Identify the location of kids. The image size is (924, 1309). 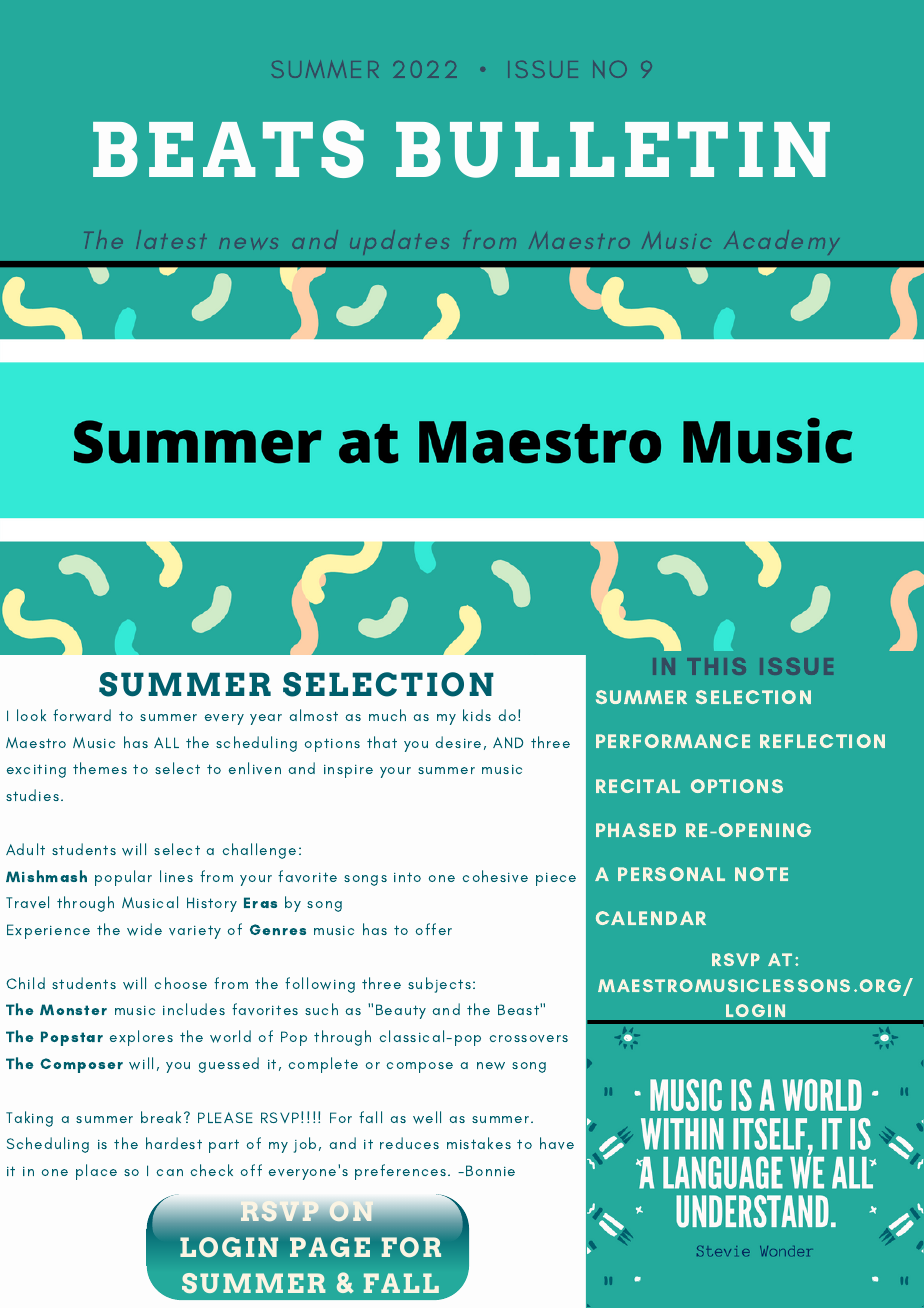
(477, 715).
